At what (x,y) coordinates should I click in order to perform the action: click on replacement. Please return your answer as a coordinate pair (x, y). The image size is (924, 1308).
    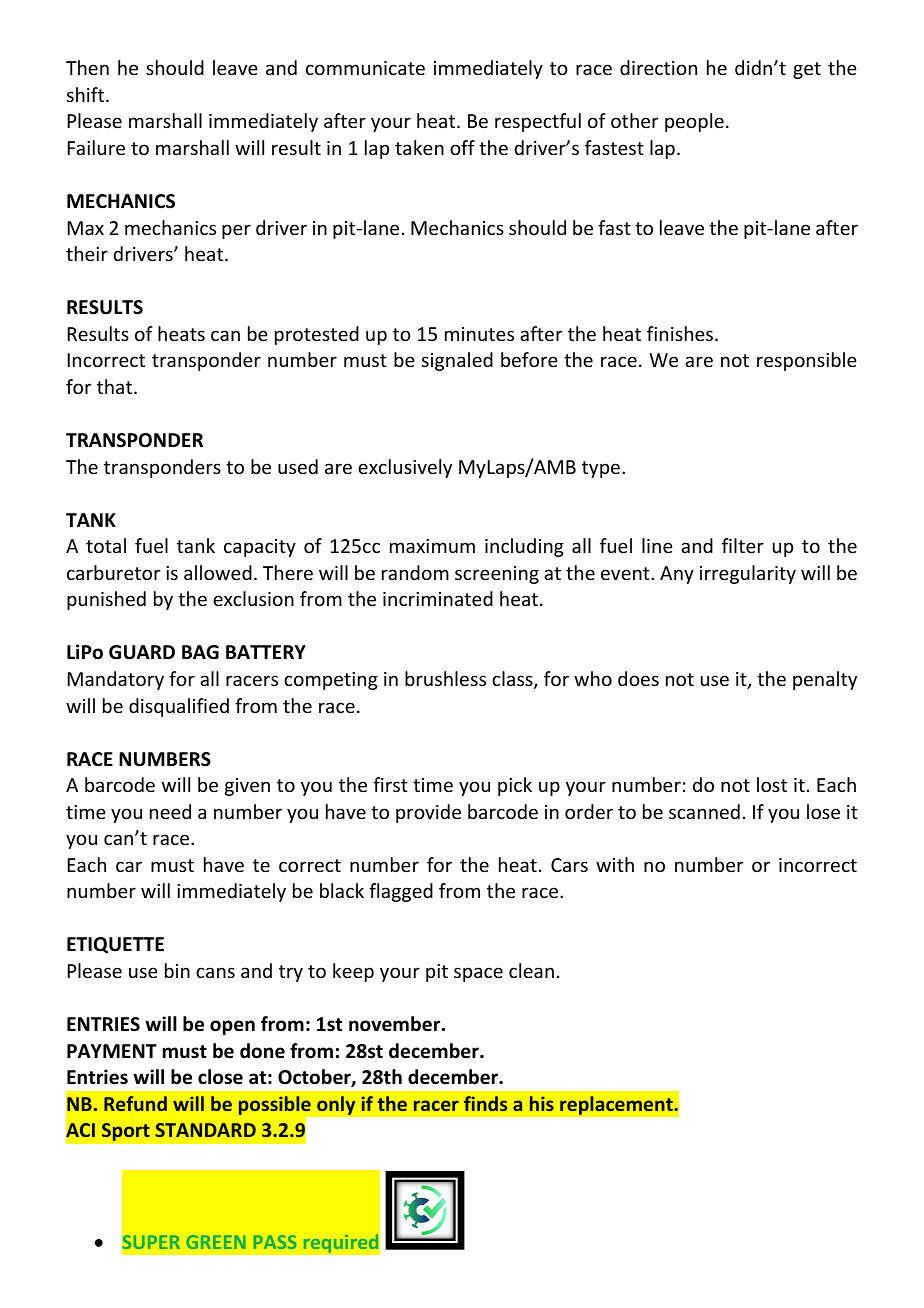
    Looking at the image, I should click on (617, 1105).
